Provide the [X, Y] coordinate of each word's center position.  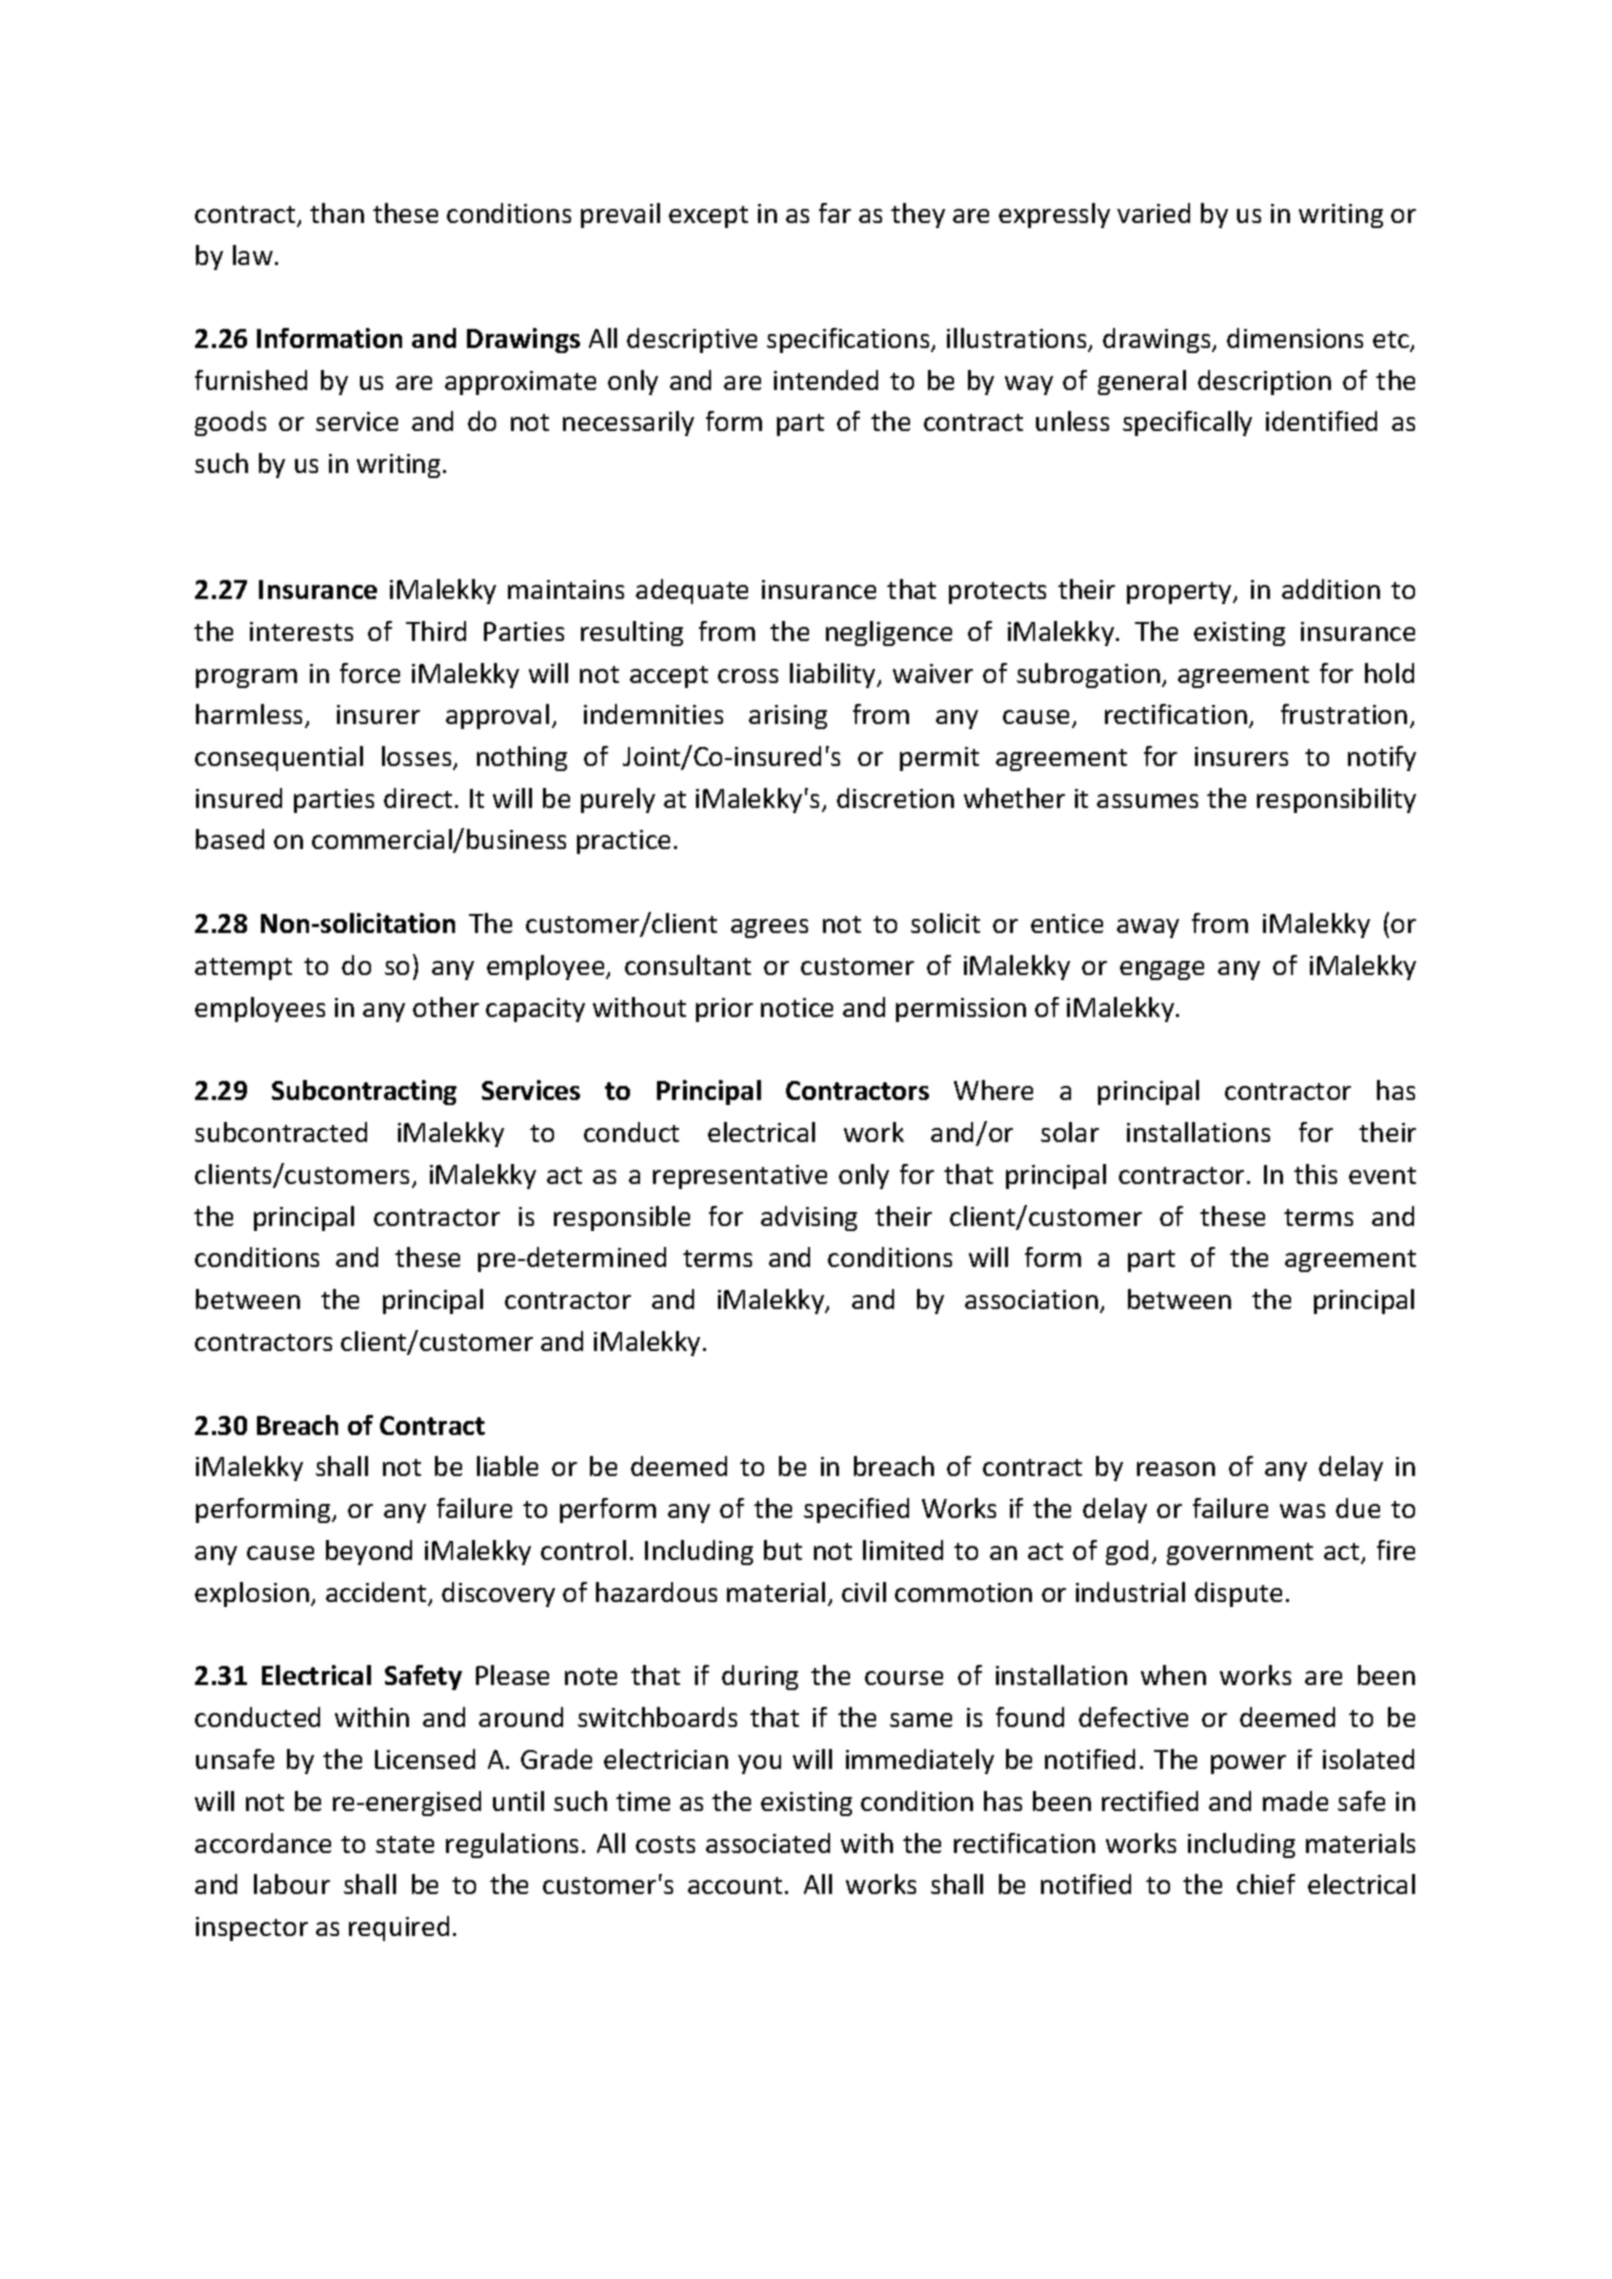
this [1315, 1174]
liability [834, 675]
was [1302, 1511]
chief [1266, 1884]
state [405, 1844]
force [370, 673]
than [337, 213]
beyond [369, 1552]
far [835, 213]
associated [768, 1843]
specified [856, 1510]
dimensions [1295, 338]
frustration [1344, 714]
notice [797, 1007]
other [446, 1007]
